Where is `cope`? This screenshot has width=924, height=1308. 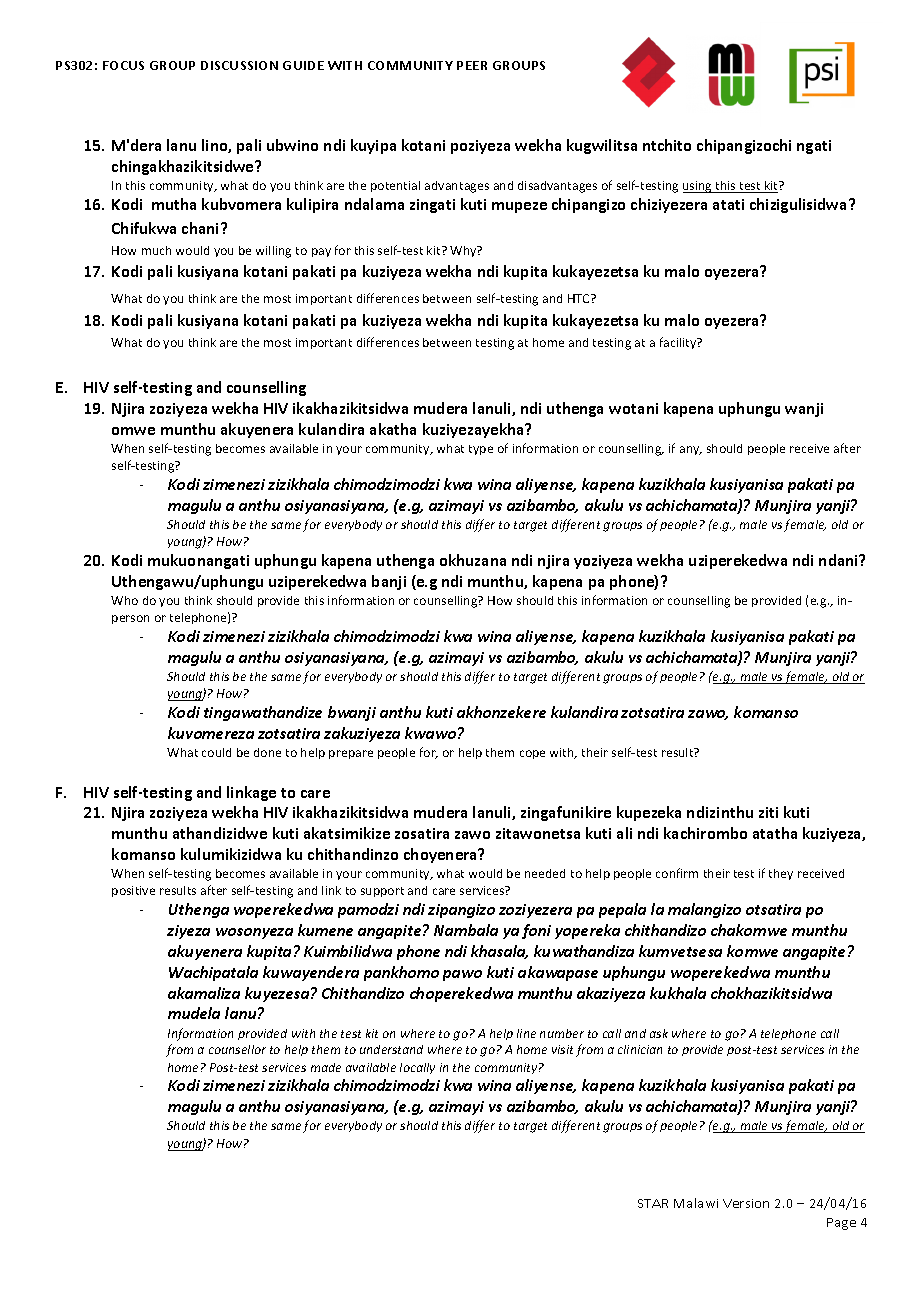
cope is located at coordinates (532, 754).
